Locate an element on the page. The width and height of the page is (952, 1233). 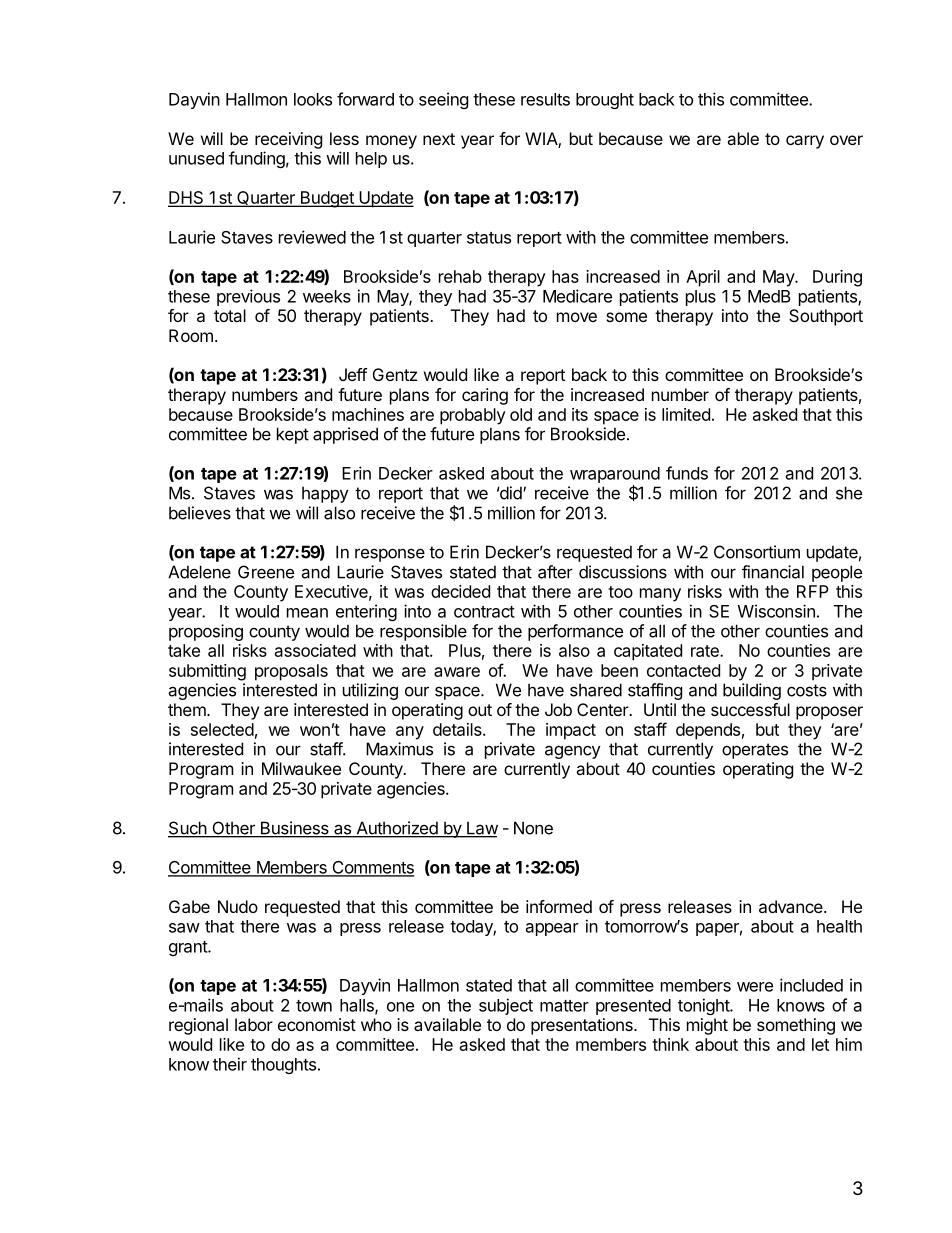
Business is located at coordinates (294, 829).
